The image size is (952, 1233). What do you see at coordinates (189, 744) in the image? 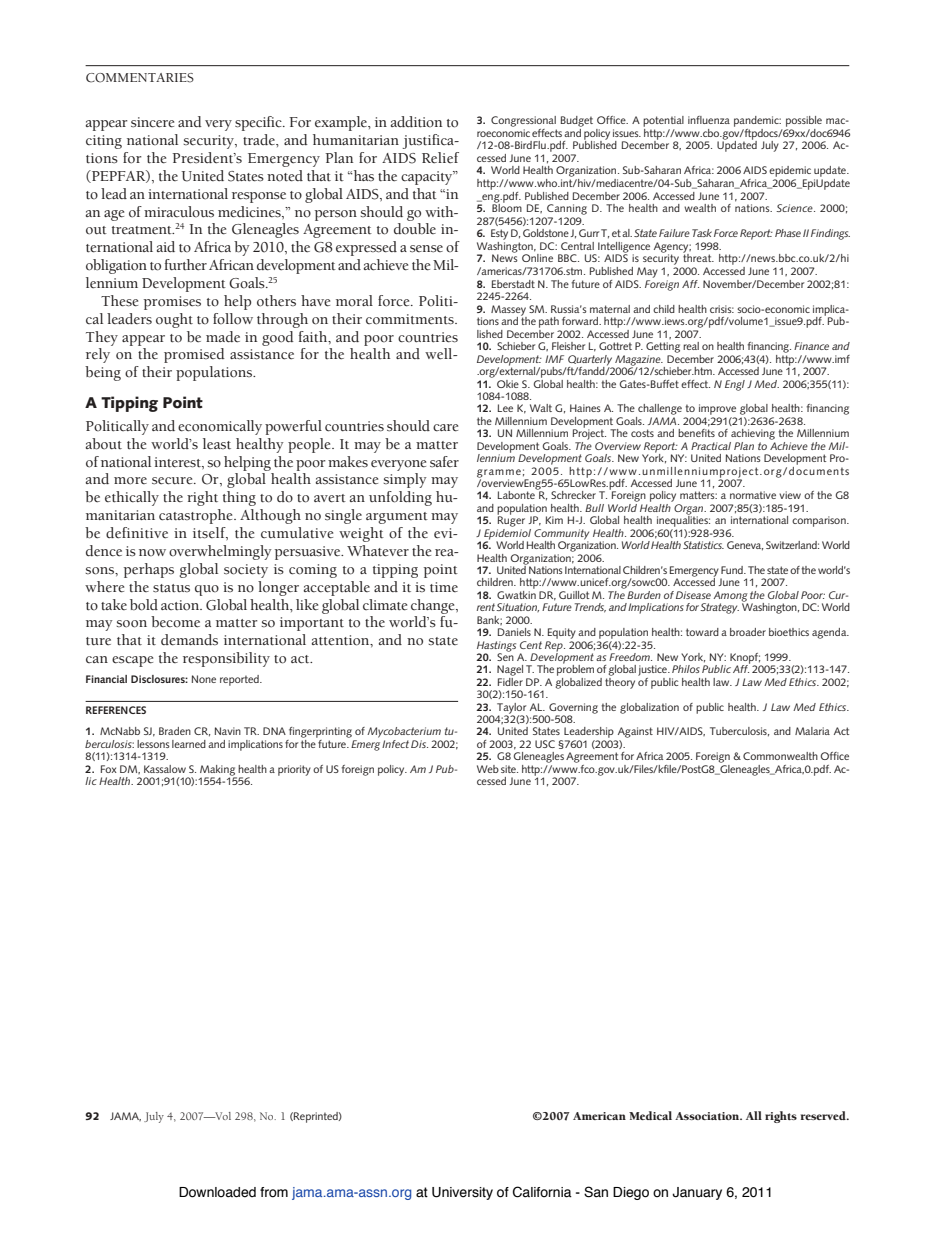
I see `learned` at bounding box center [189, 744].
